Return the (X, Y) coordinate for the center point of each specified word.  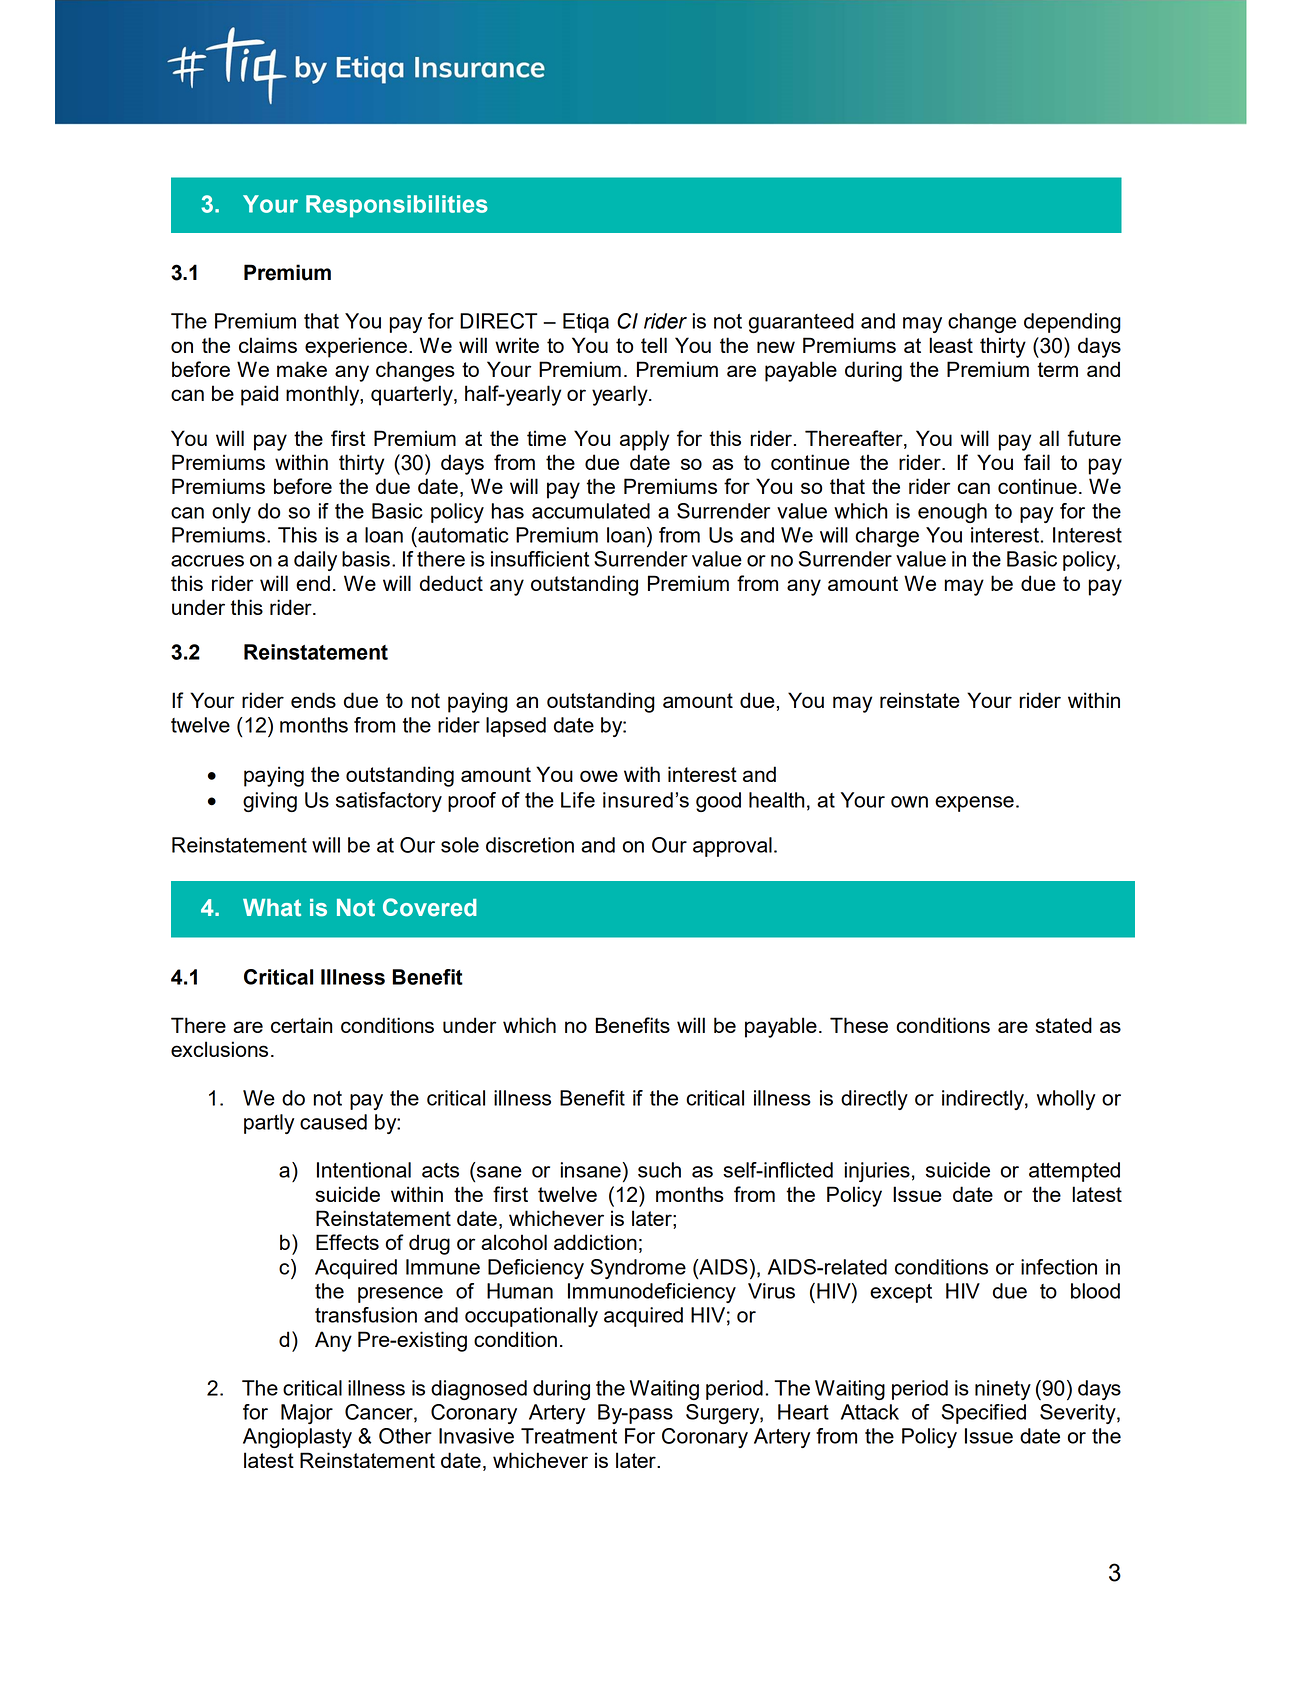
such (659, 1170)
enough (952, 513)
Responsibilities (397, 206)
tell (654, 345)
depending (1072, 323)
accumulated (591, 511)
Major (307, 1414)
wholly (1066, 1100)
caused (333, 1122)
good (718, 802)
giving (270, 802)
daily (315, 561)
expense (974, 804)
